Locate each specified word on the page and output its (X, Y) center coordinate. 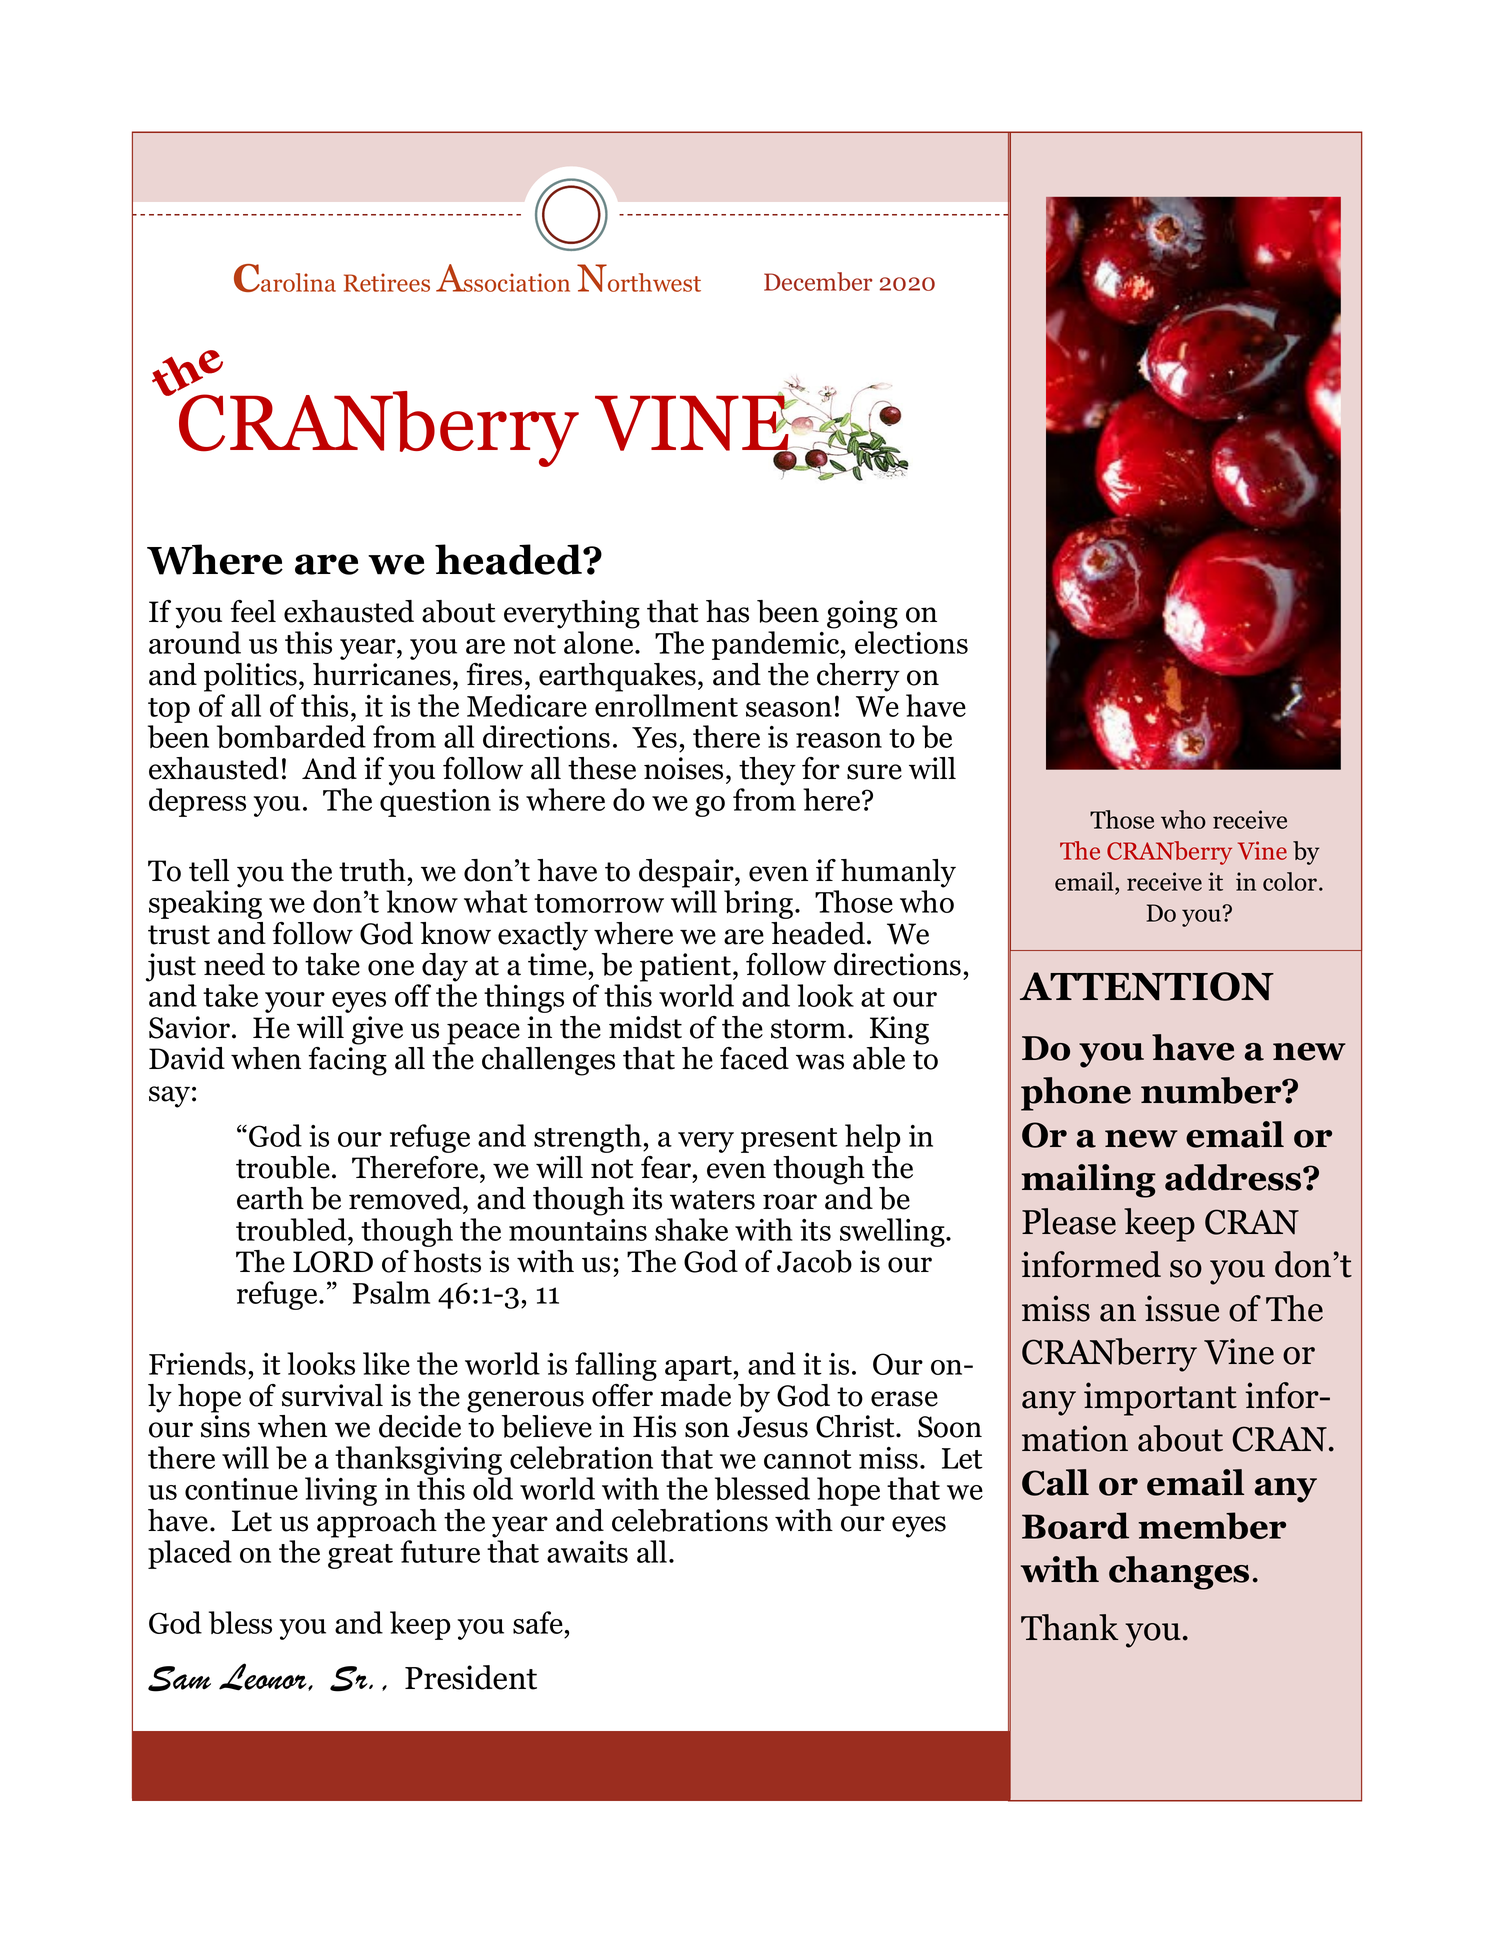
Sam (179, 1679)
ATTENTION (1147, 986)
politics (250, 677)
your (295, 1002)
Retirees (387, 282)
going (862, 614)
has (727, 611)
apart (699, 1368)
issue (1182, 1308)
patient (687, 967)
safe (538, 1622)
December (818, 281)
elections (911, 642)
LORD (333, 1262)
